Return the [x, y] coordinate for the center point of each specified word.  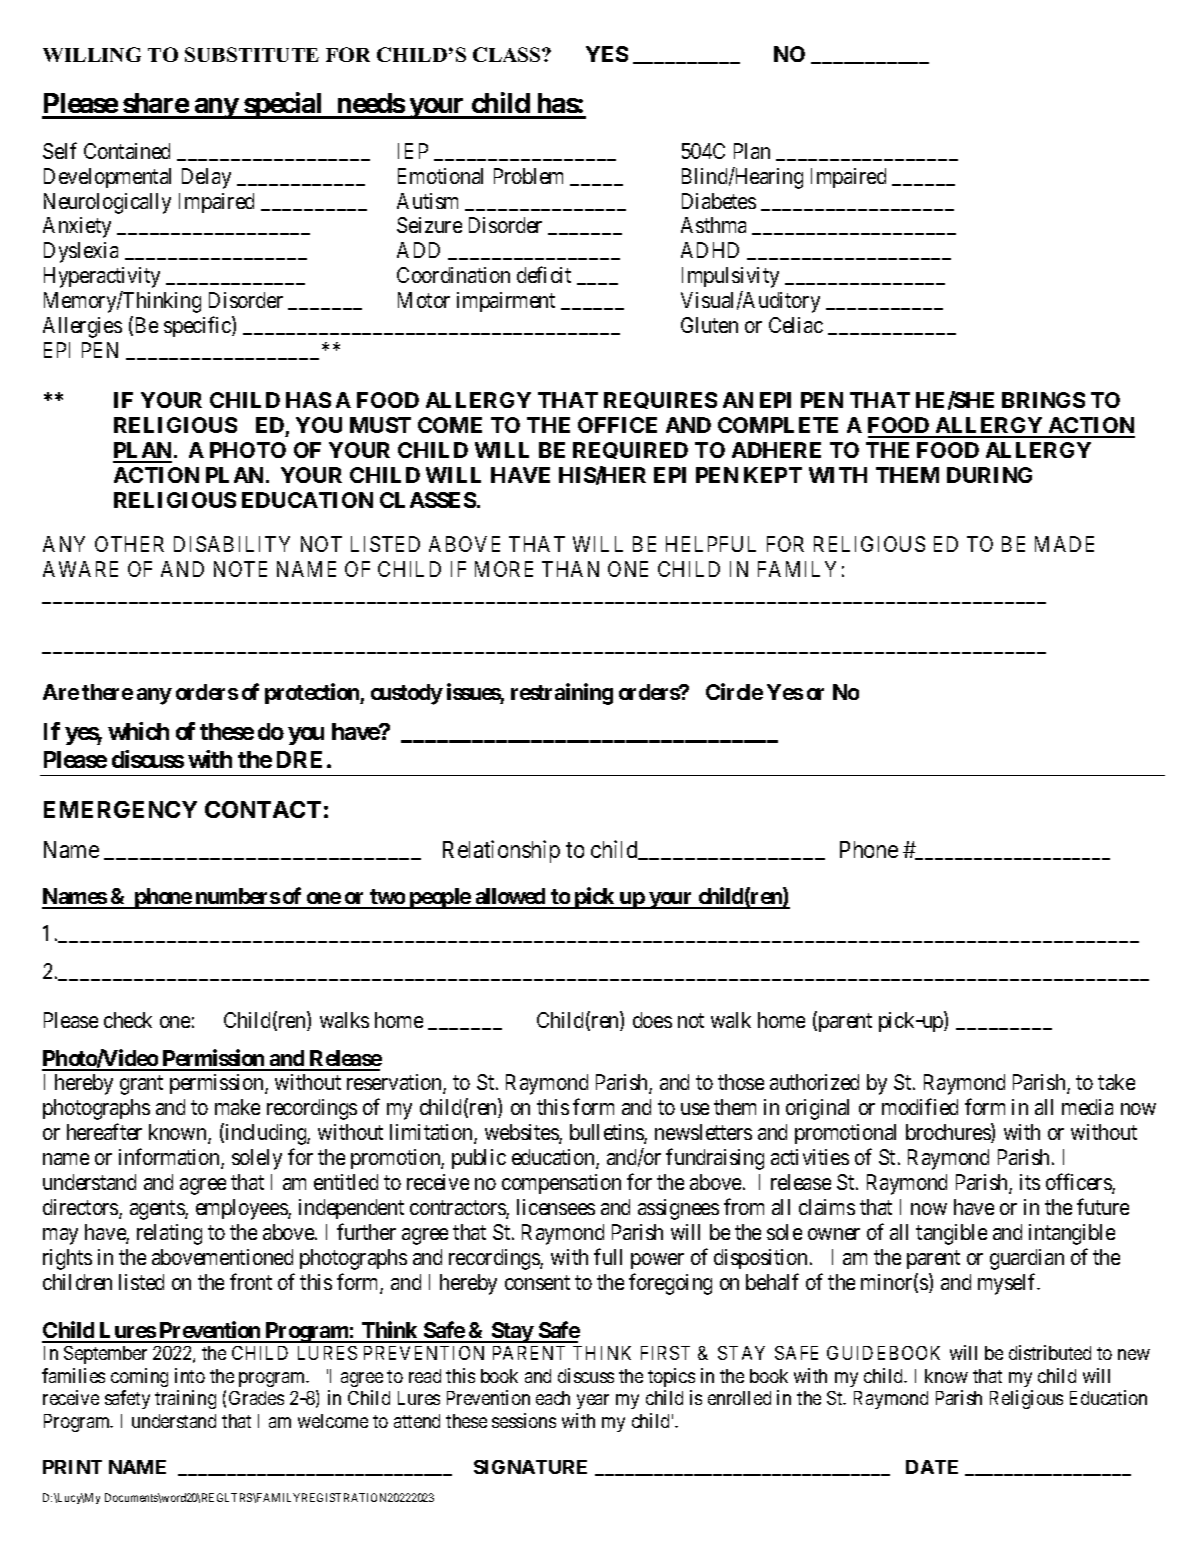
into [190, 1375]
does [652, 1020]
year [593, 1401]
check [128, 1020]
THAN [570, 569]
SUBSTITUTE [252, 54]
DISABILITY [232, 544]
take [1116, 1082]
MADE [1064, 544]
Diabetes [719, 201]
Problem [528, 176]
